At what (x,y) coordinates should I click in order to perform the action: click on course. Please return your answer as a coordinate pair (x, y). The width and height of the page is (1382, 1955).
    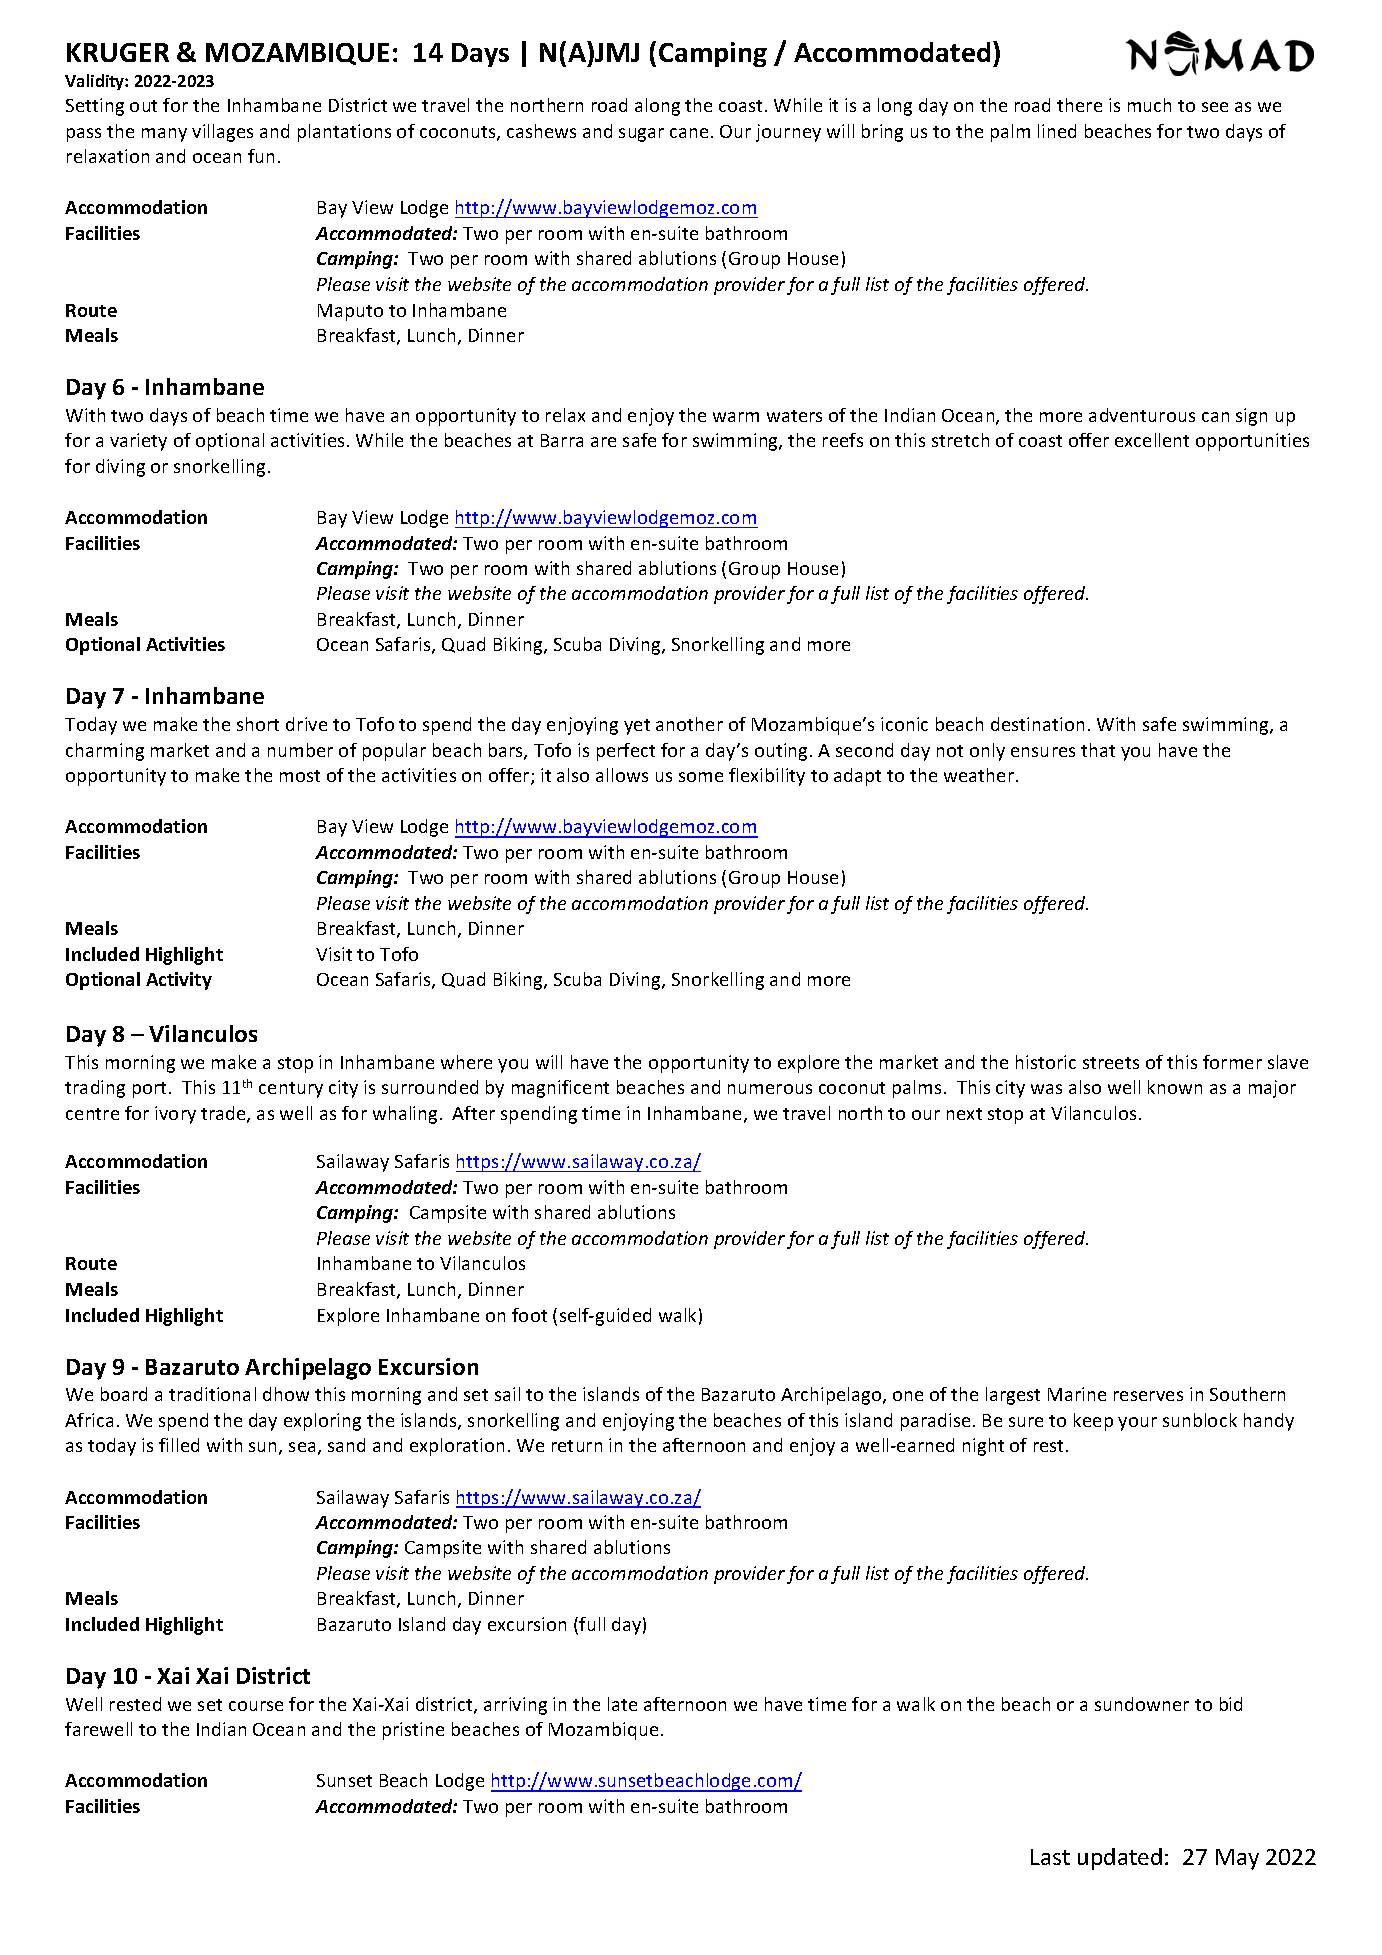
    Looking at the image, I should click on (256, 1706).
